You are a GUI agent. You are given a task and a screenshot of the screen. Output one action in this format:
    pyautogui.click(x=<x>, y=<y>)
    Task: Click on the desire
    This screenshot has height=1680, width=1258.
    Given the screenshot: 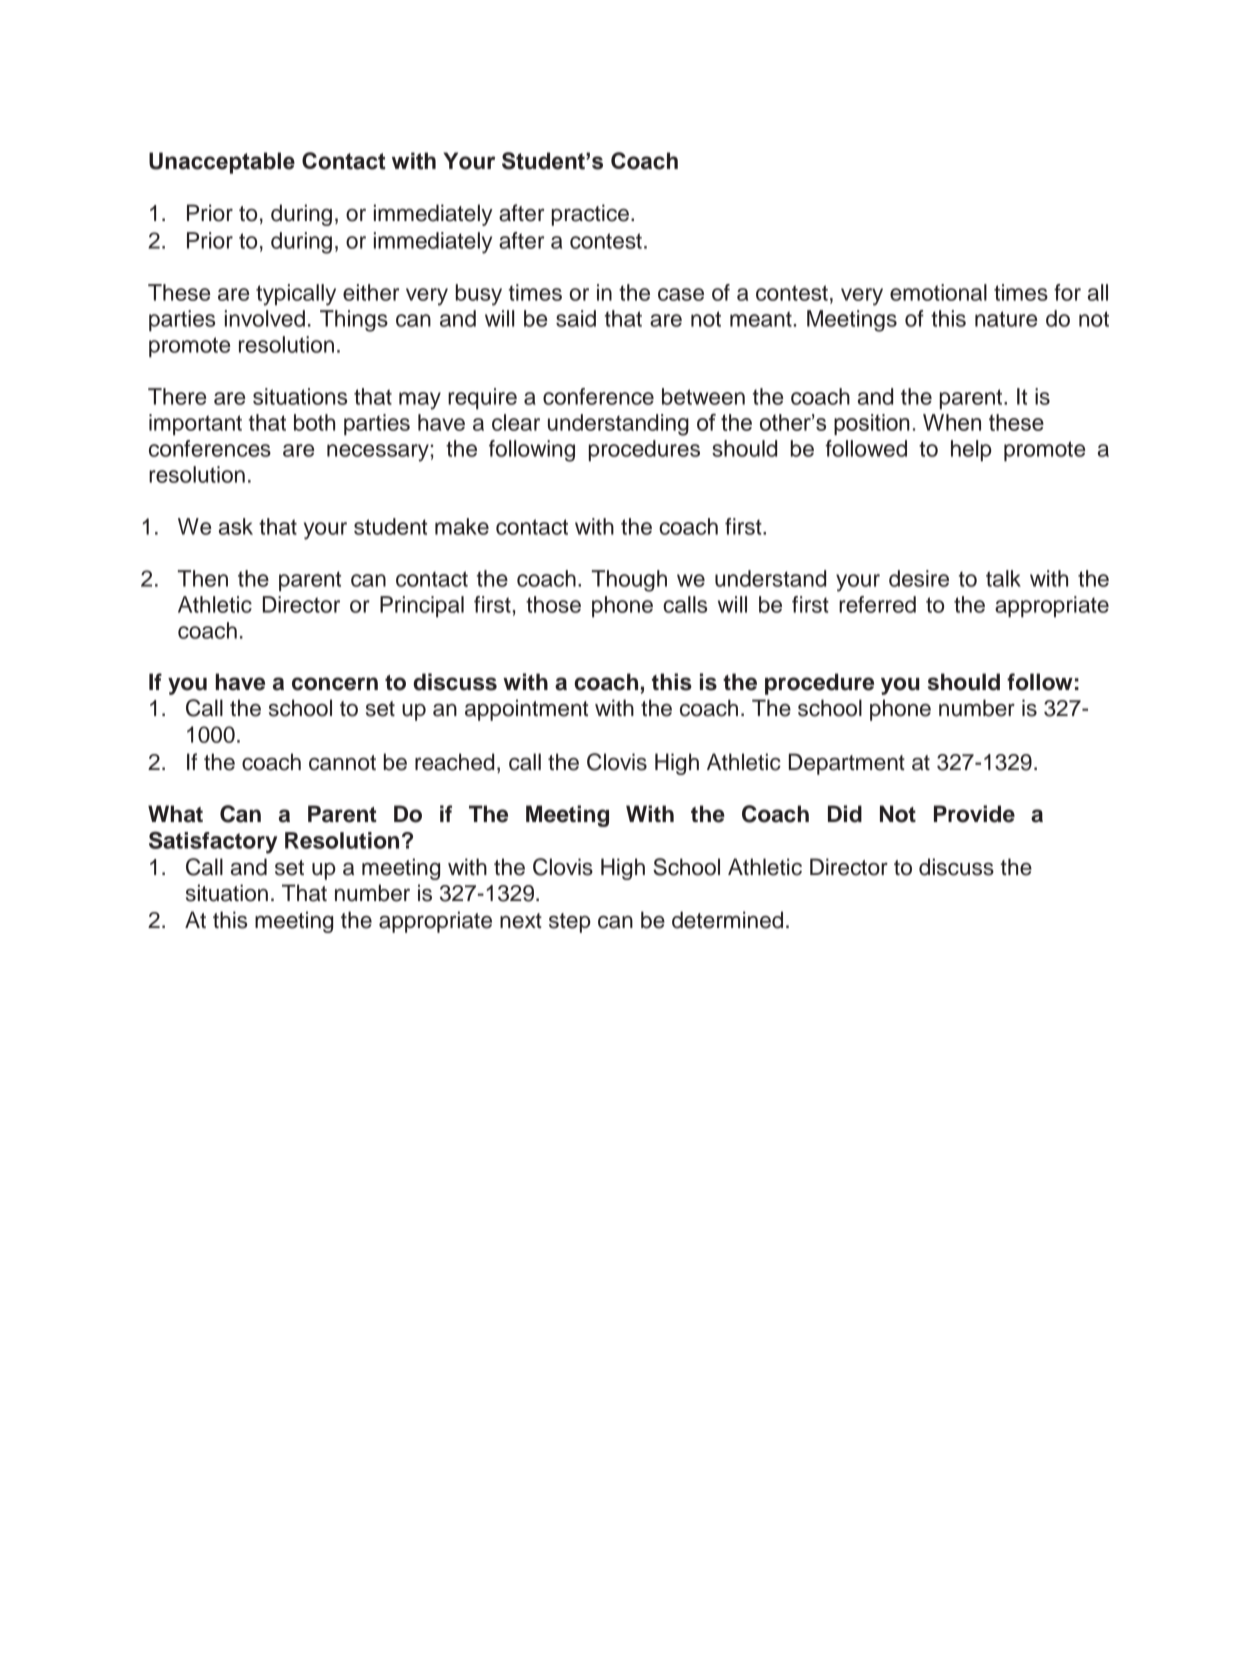 What is the action you would take?
    pyautogui.click(x=919, y=578)
